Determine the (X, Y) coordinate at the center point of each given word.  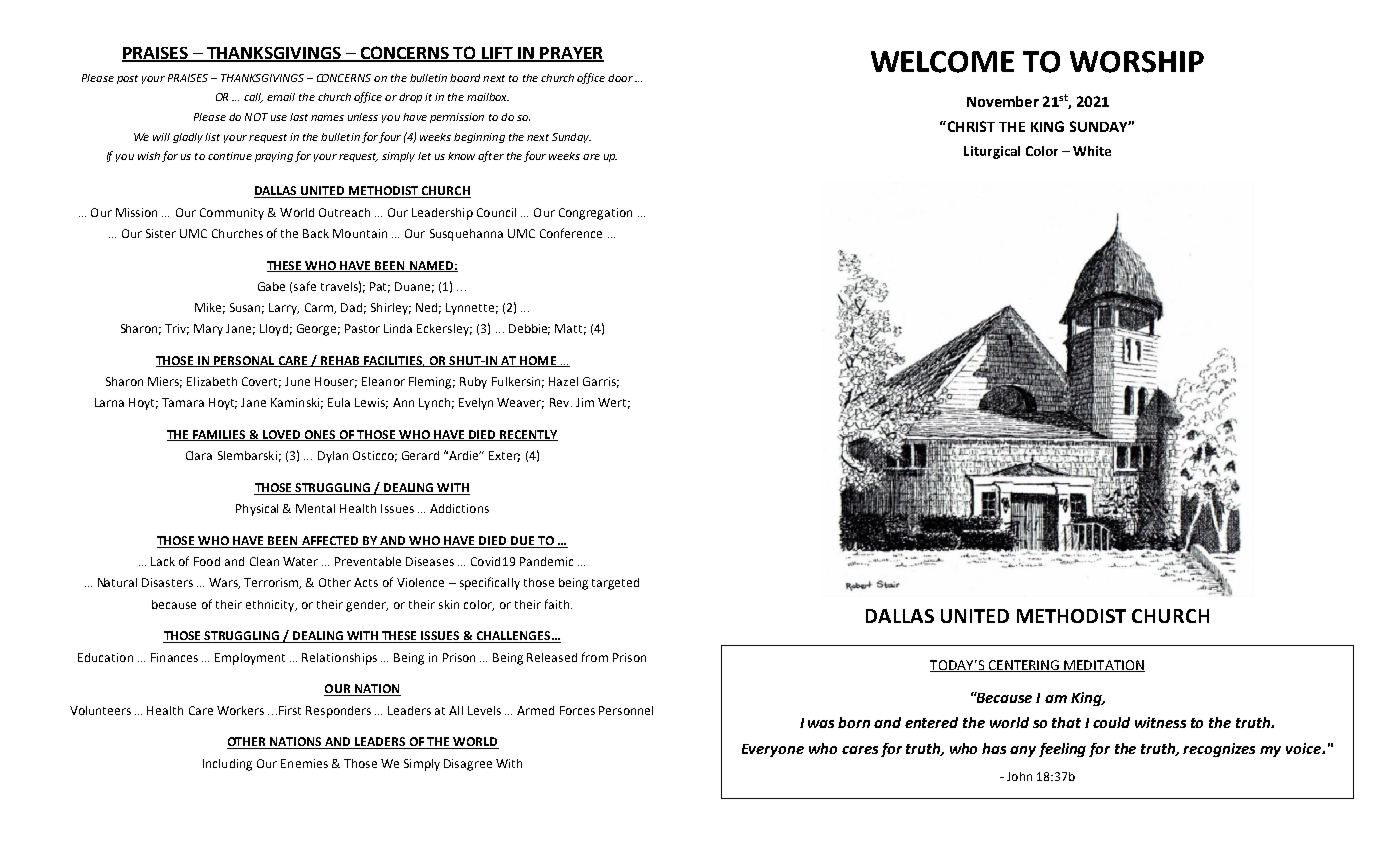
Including (227, 765)
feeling (1062, 750)
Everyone (773, 750)
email (281, 97)
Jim (585, 402)
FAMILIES (219, 435)
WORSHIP (1137, 62)
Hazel (563, 381)
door (620, 78)
